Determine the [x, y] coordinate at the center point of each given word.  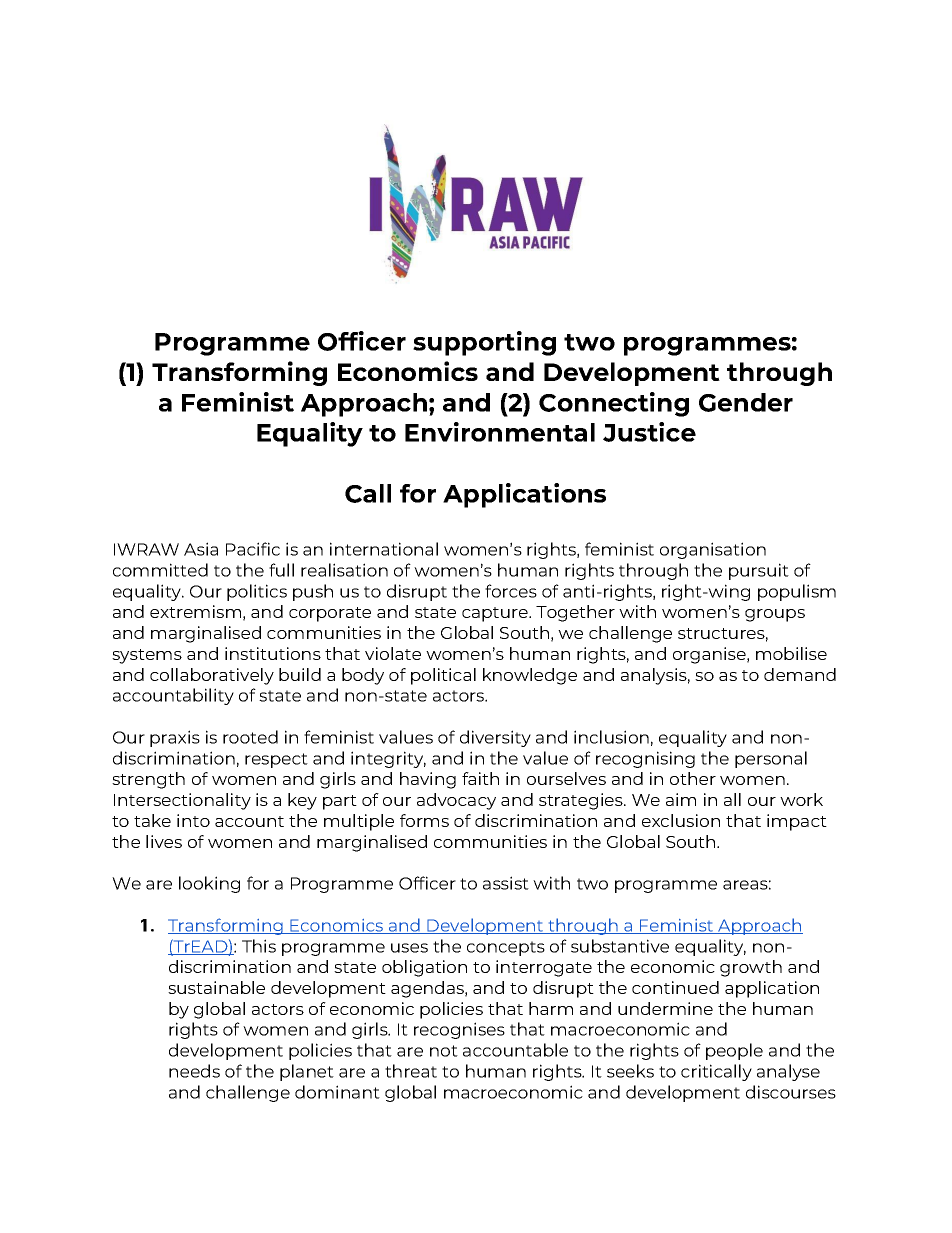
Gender [746, 402]
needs [194, 1071]
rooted [250, 737]
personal [771, 759]
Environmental [500, 432]
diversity [495, 738]
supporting [484, 343]
